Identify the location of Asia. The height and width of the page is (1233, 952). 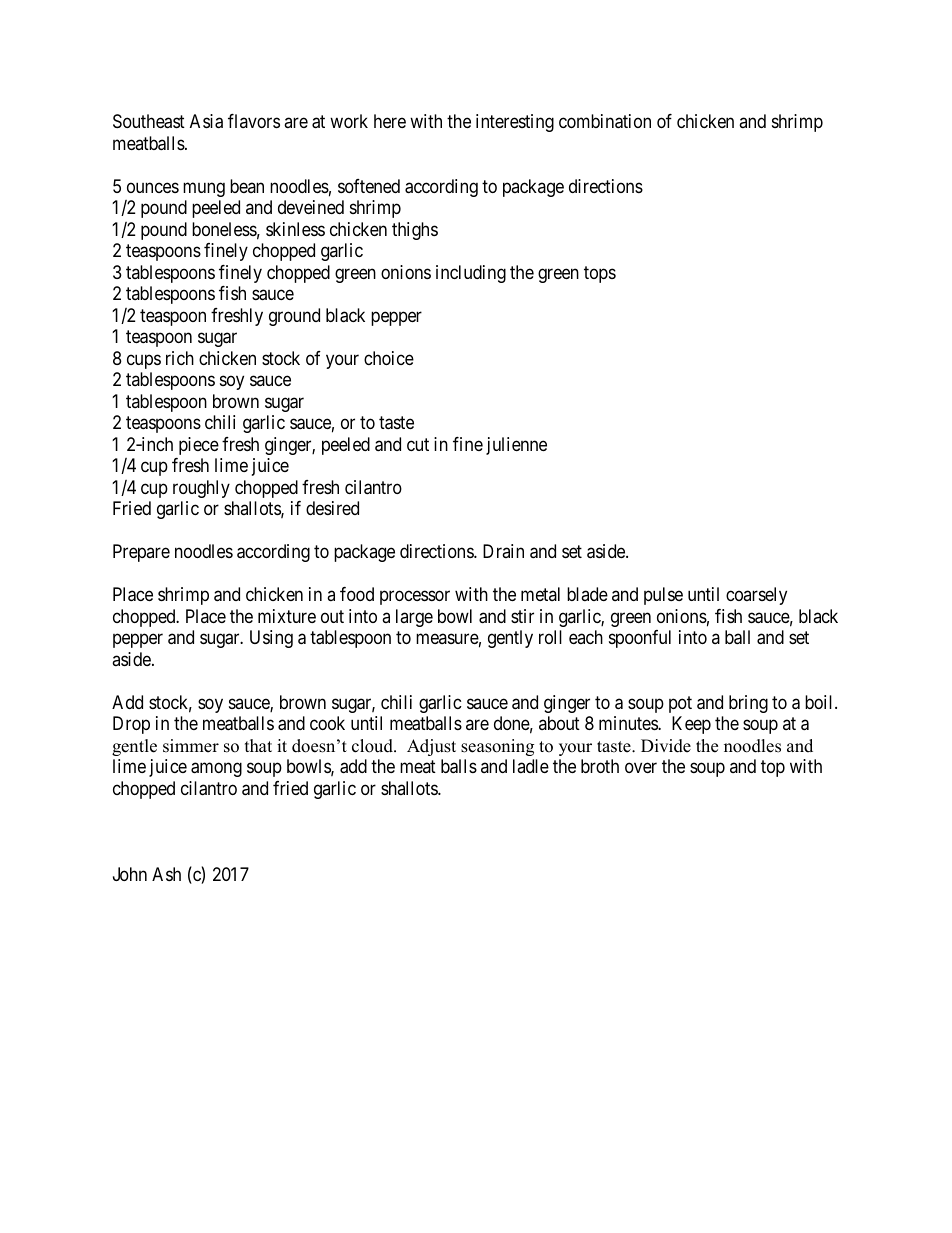
(206, 121).
